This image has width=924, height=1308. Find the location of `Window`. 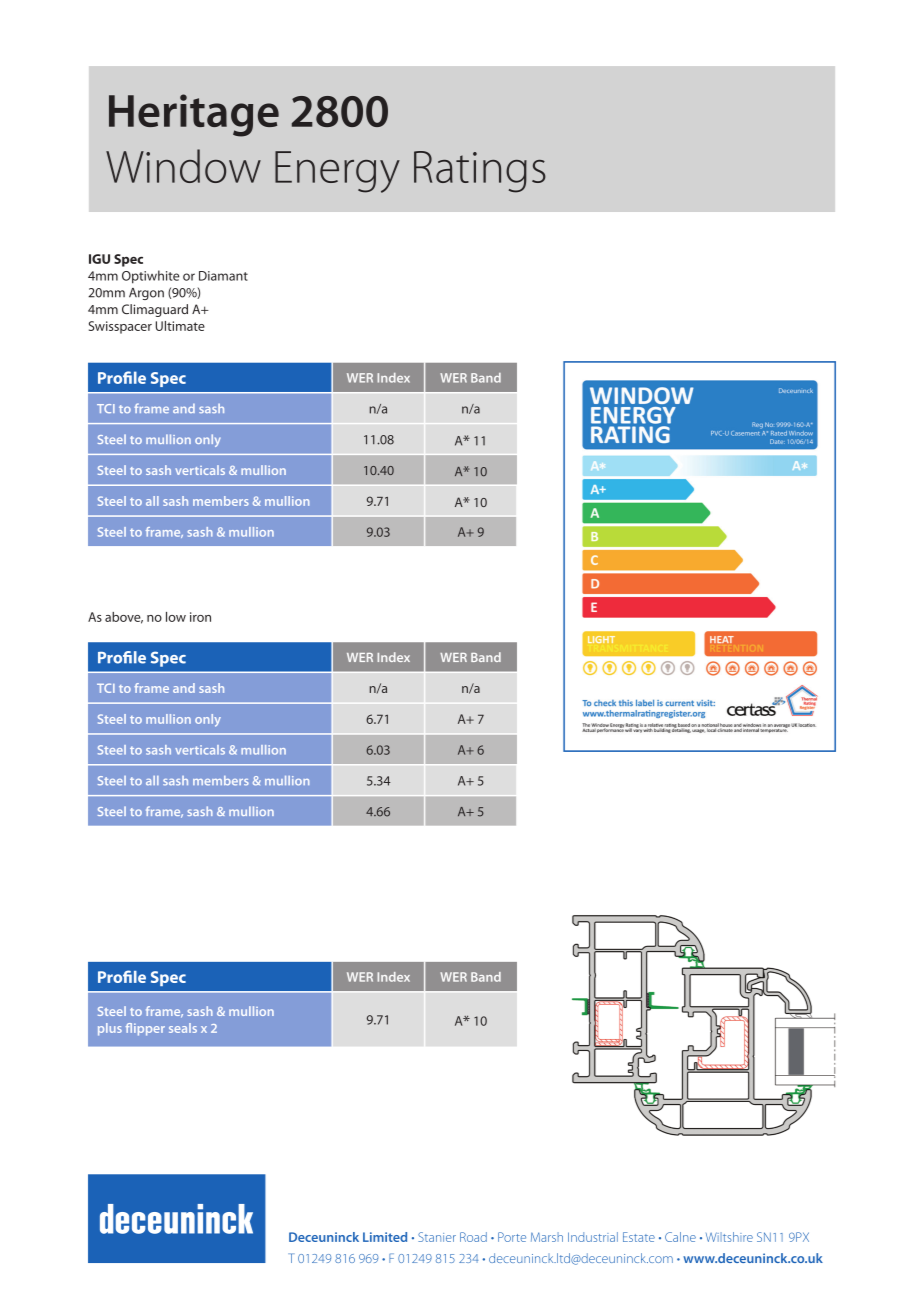

Window is located at coordinates (183, 166).
